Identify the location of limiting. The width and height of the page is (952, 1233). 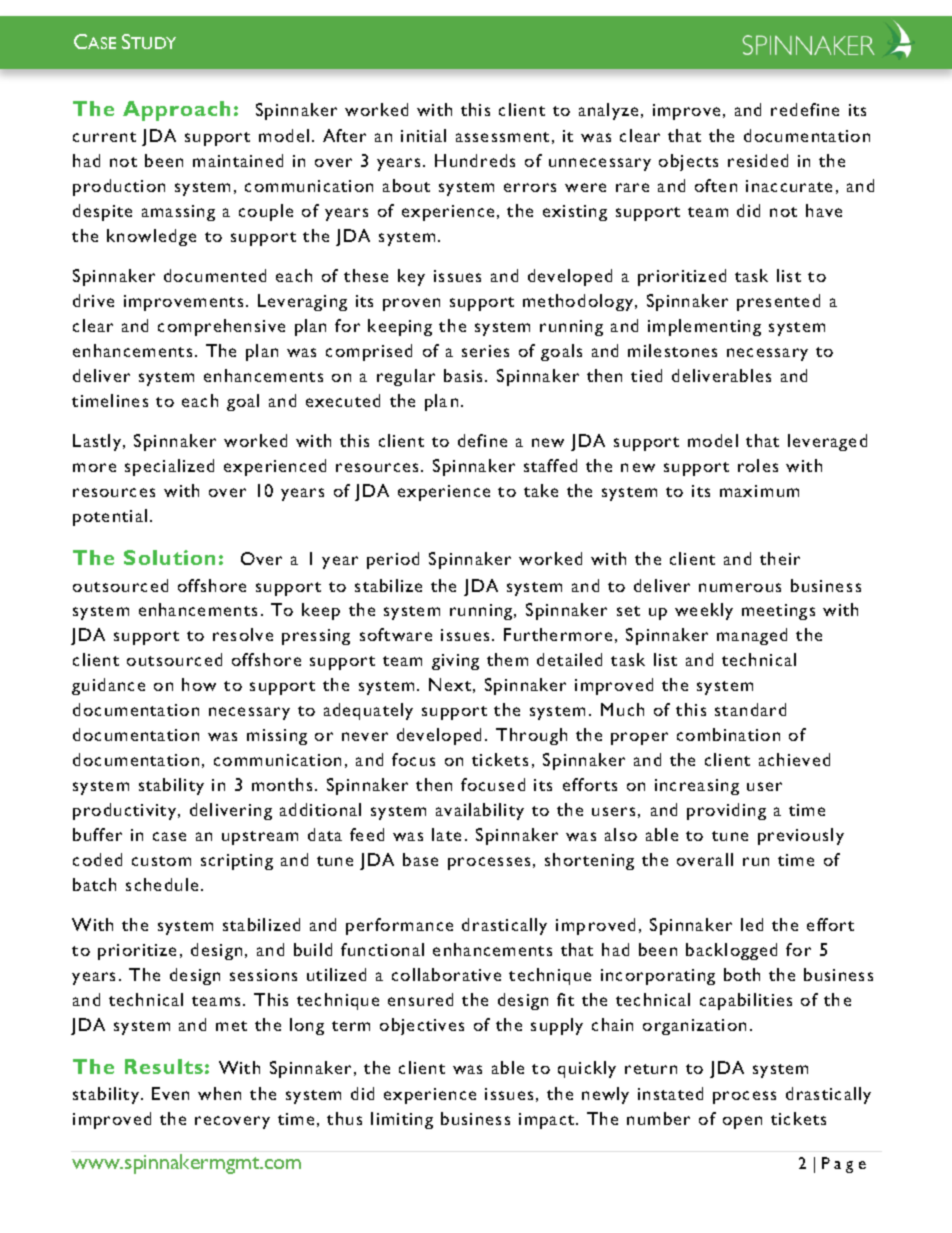
(402, 1120).
